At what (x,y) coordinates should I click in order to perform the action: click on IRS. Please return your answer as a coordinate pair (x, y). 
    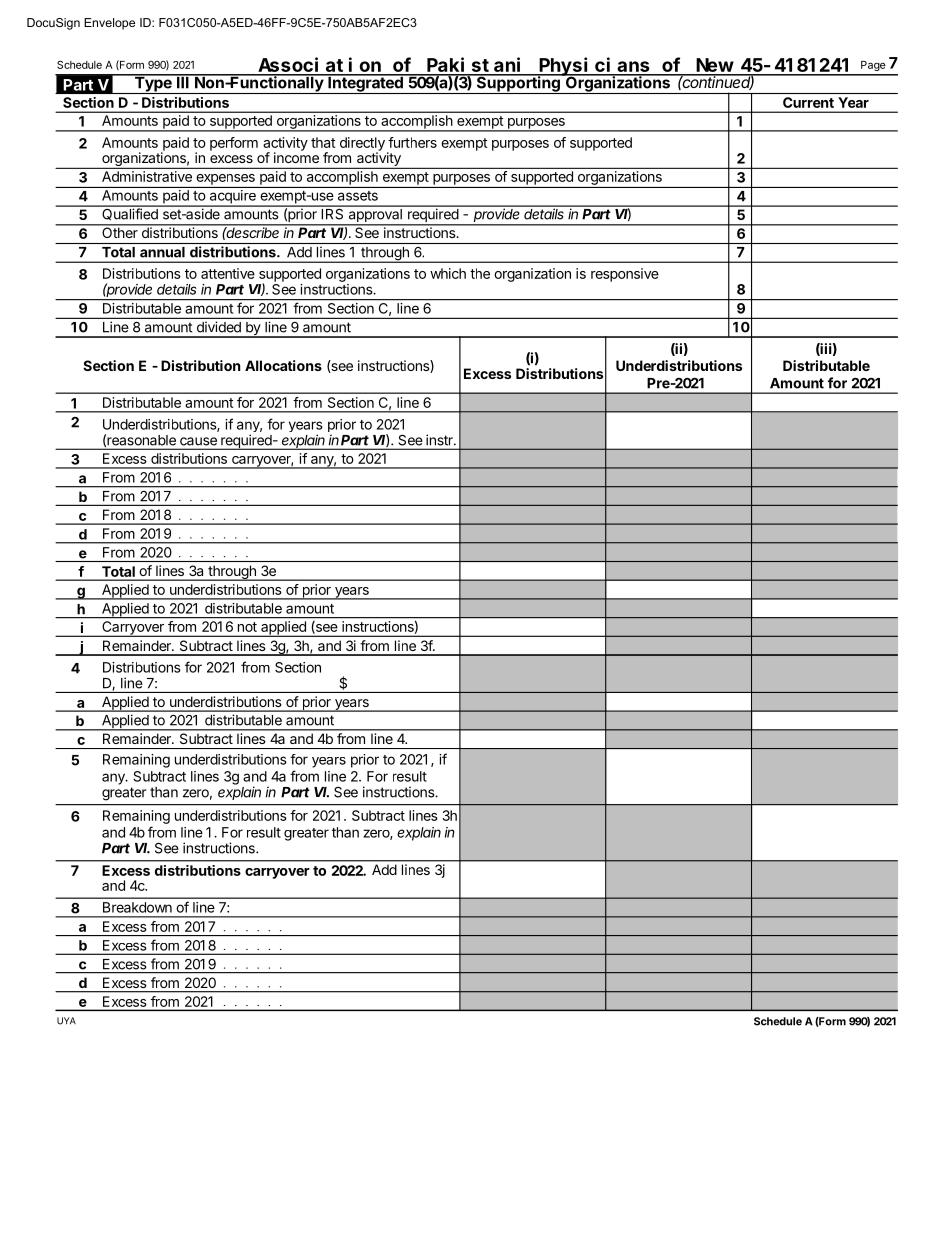
    Looking at the image, I should click on (332, 213).
